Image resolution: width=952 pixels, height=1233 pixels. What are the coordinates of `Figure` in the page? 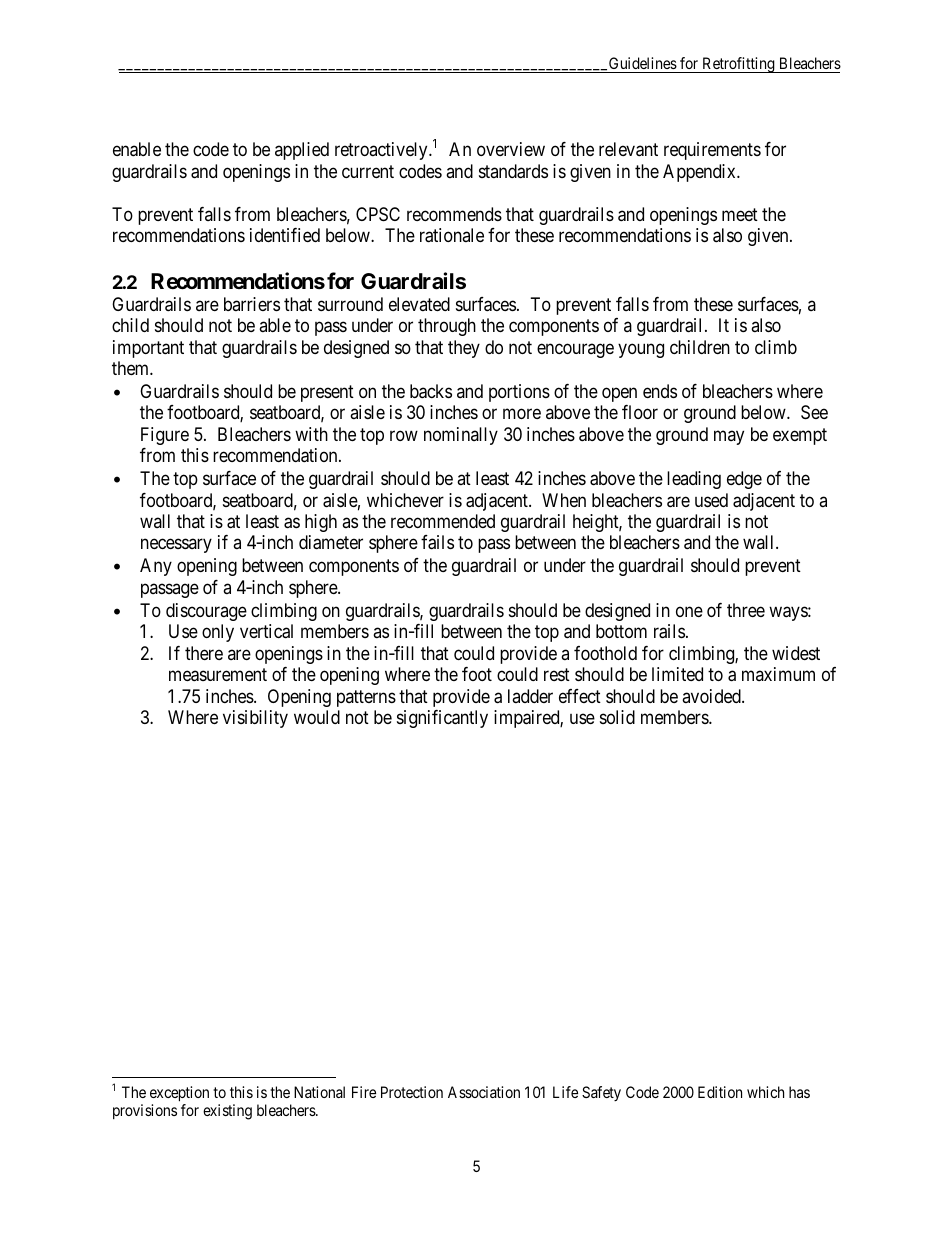 It's located at (165, 436).
